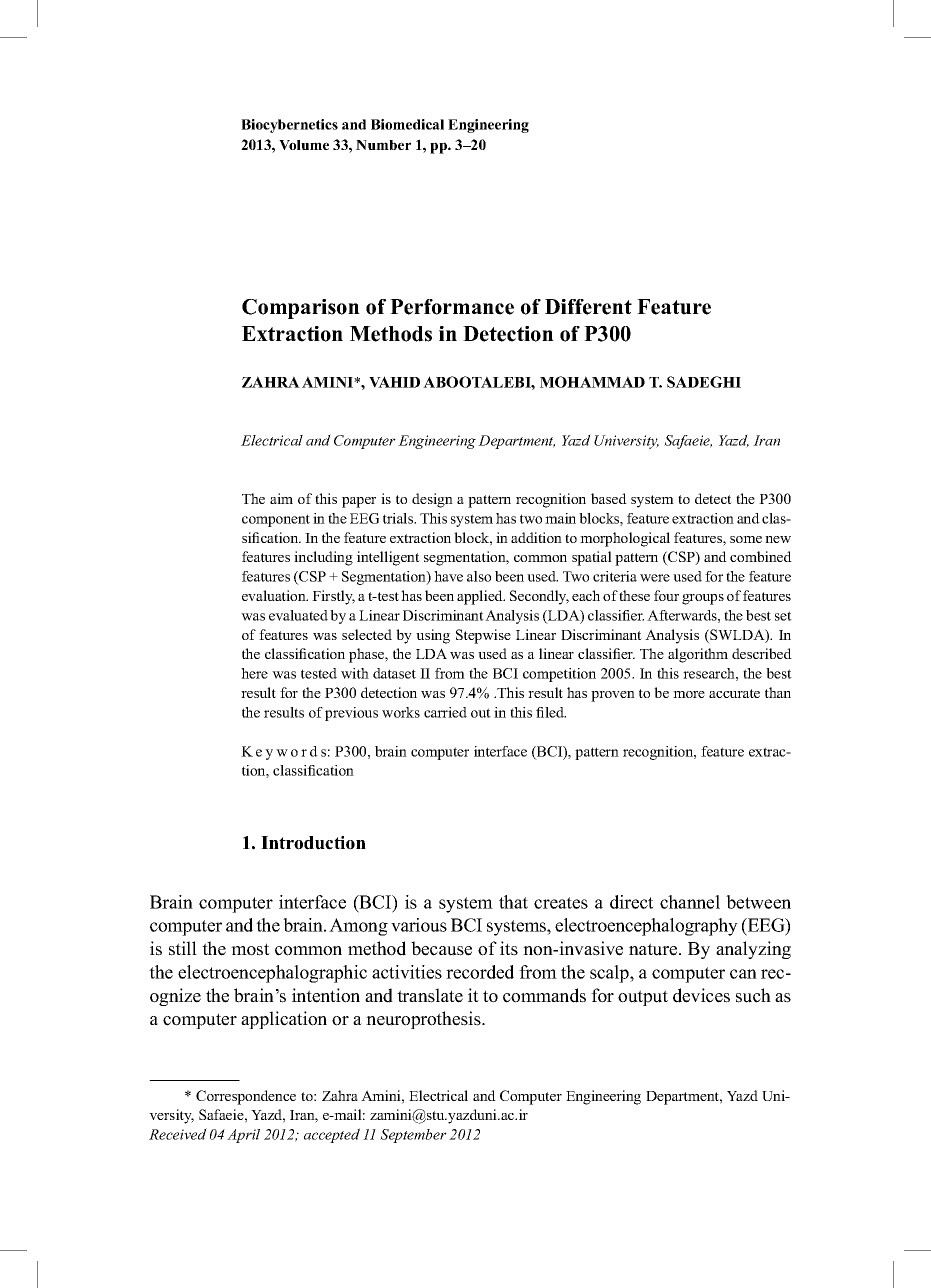  Describe the element at coordinates (698, 655) in the screenshot. I see `algorithm` at that location.
